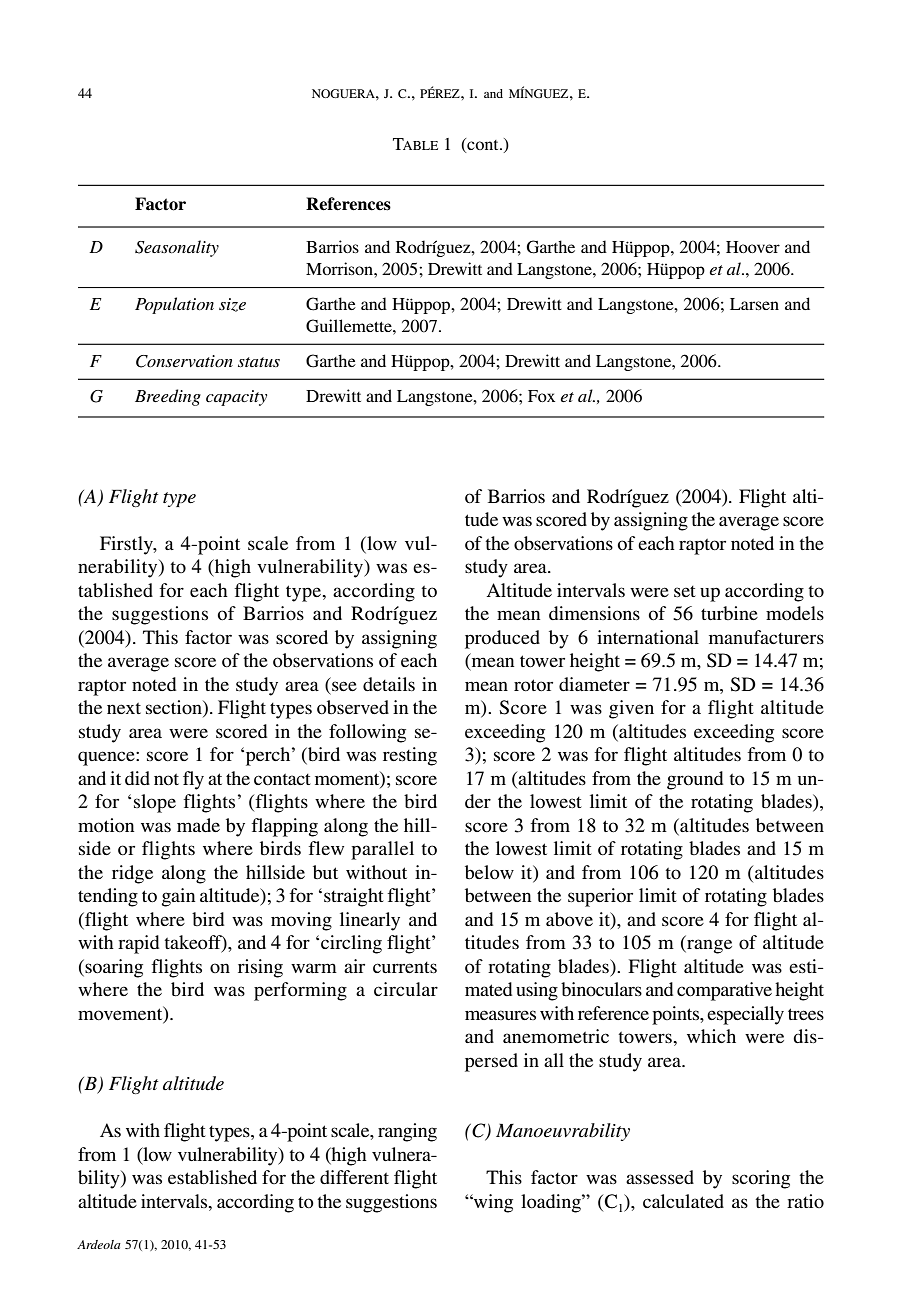  What do you see at coordinates (695, 780) in the screenshot?
I see `ground` at bounding box center [695, 780].
